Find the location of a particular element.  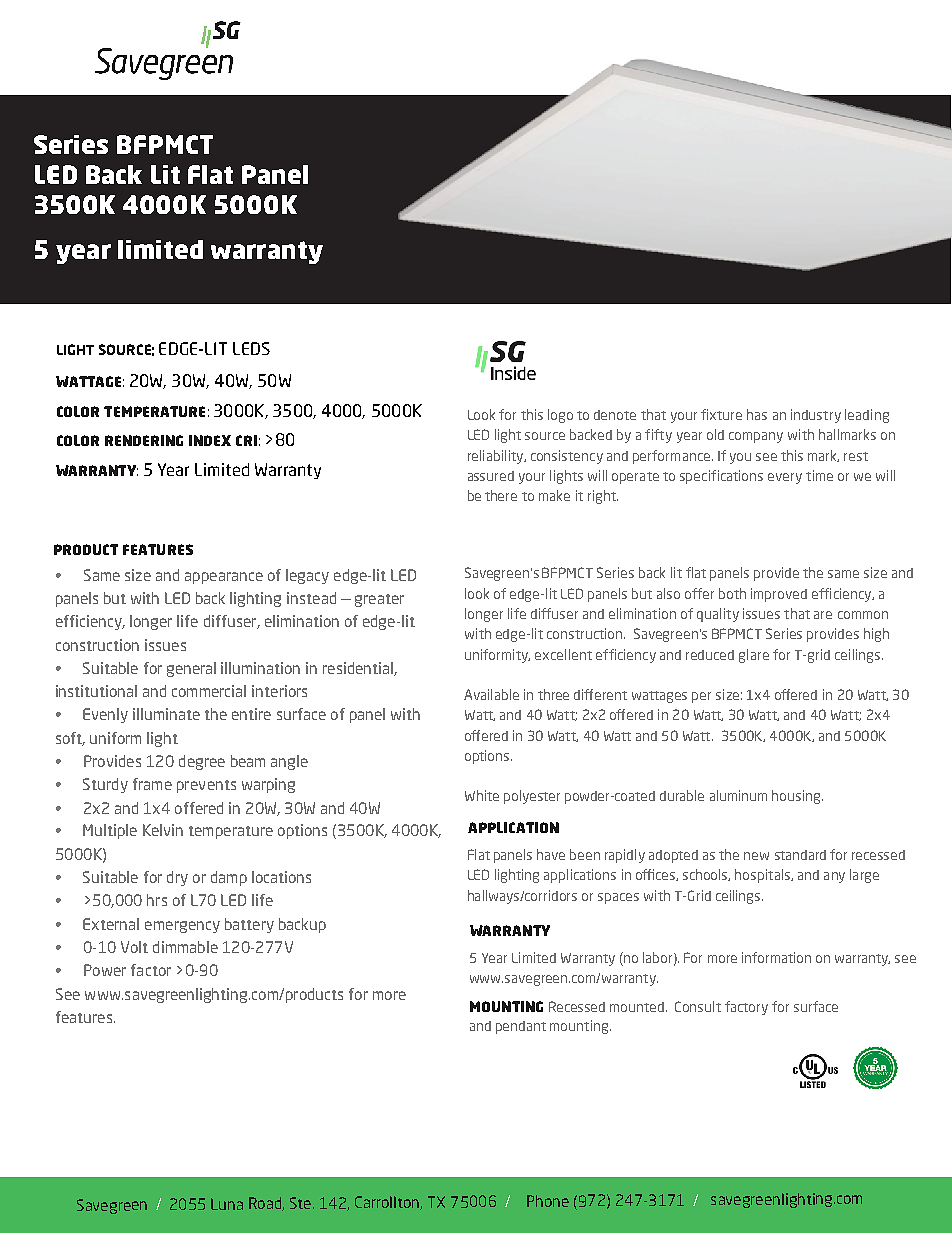

Phone is located at coordinates (548, 1201).
